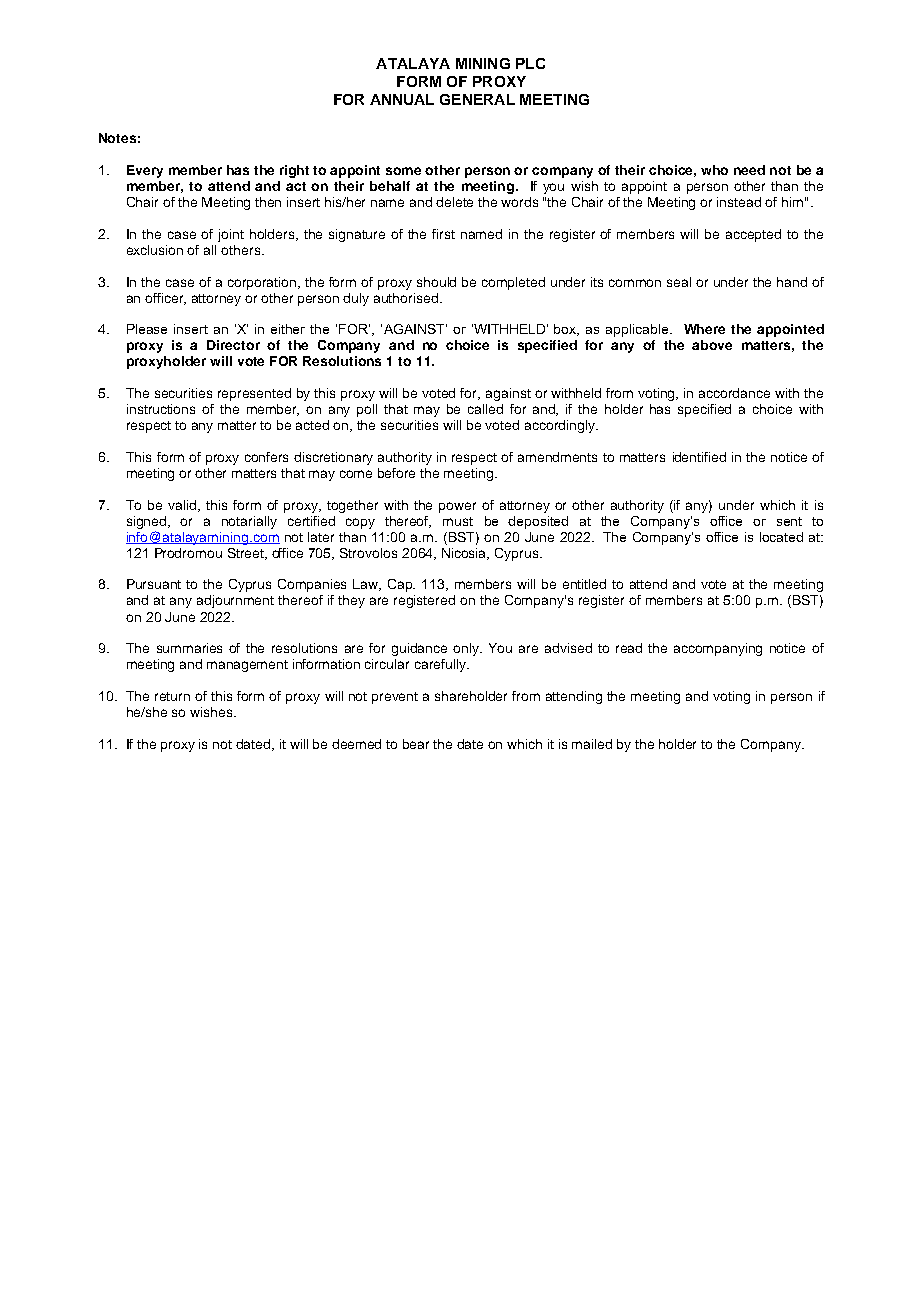  I want to click on bear, so click(416, 744).
